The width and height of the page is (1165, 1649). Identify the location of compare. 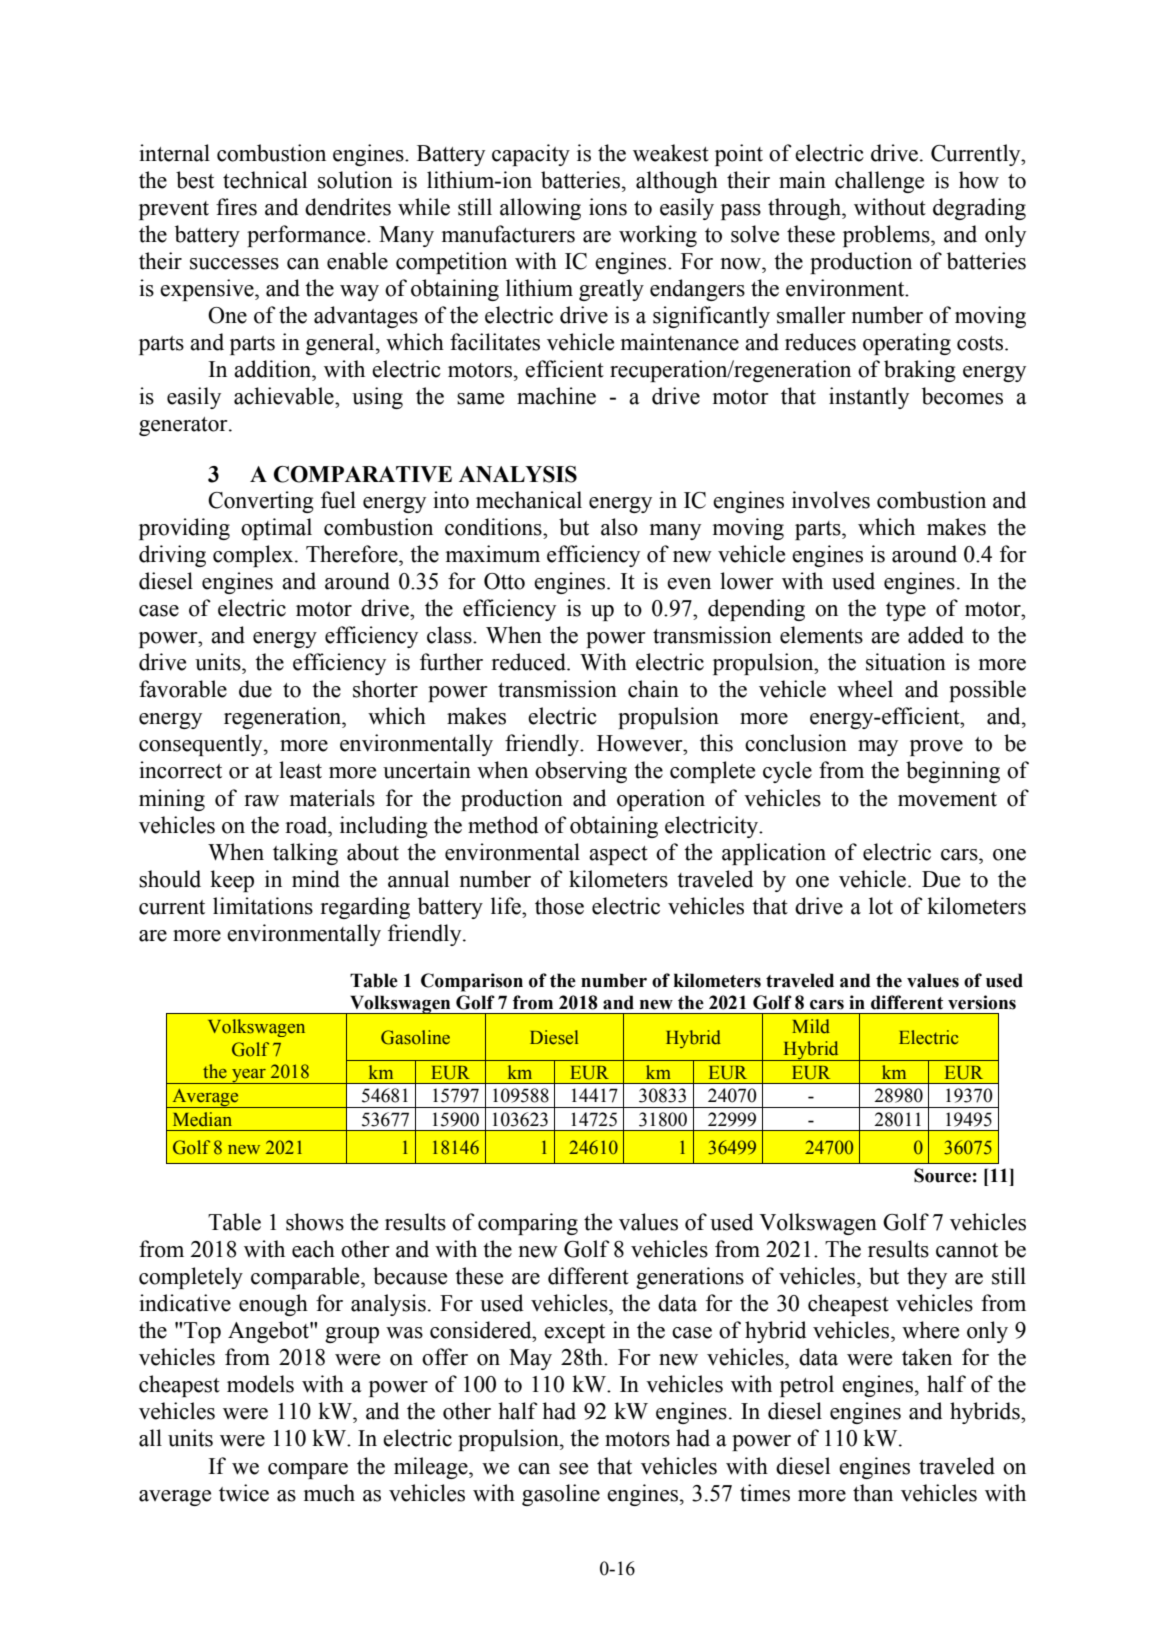
(308, 1471).
